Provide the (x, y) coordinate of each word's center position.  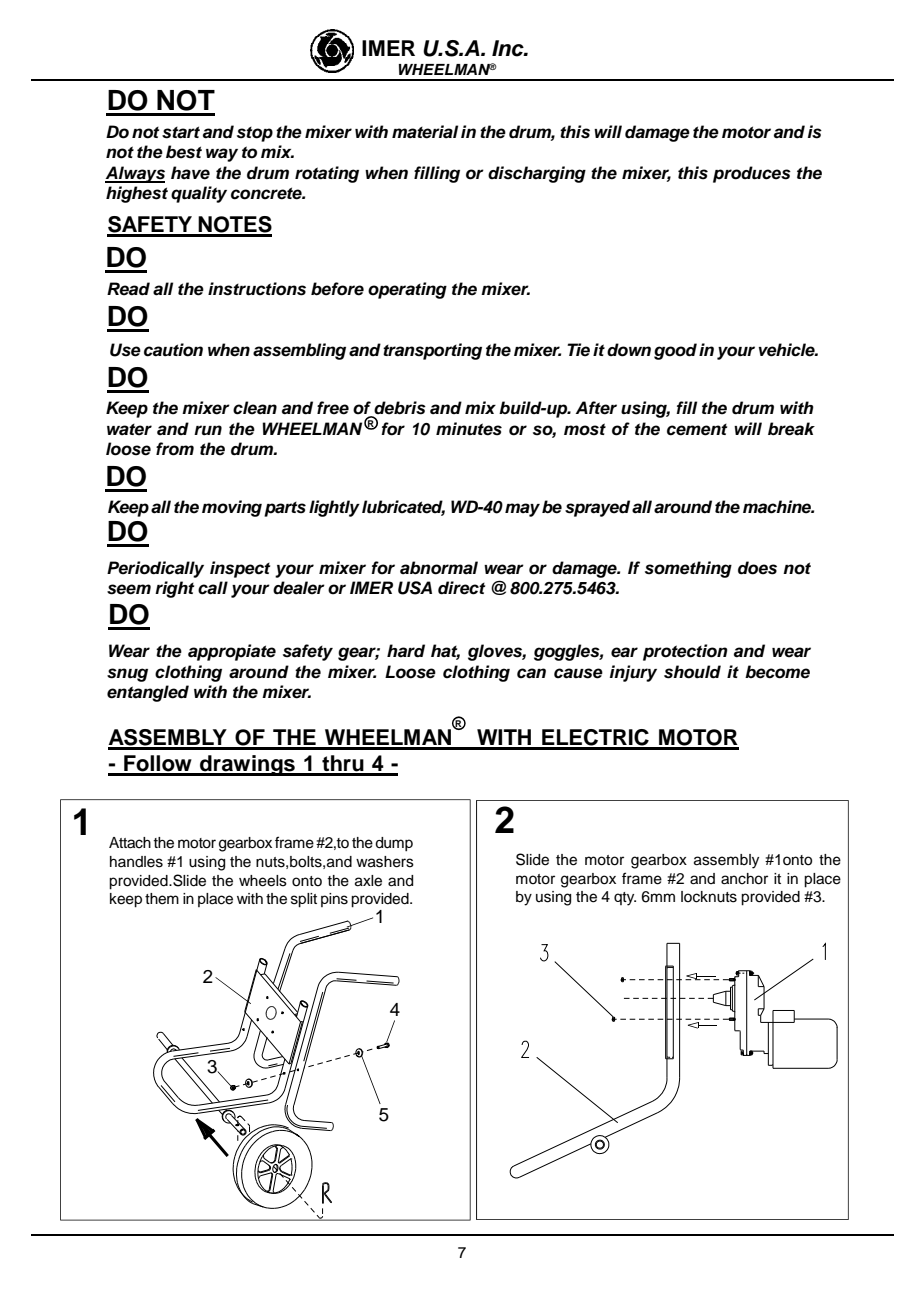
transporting (432, 351)
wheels (263, 881)
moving (232, 508)
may (522, 510)
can (531, 673)
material (425, 132)
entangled (148, 693)
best (184, 152)
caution (173, 350)
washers (385, 862)
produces (752, 174)
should (692, 672)
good (675, 351)
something (688, 569)
